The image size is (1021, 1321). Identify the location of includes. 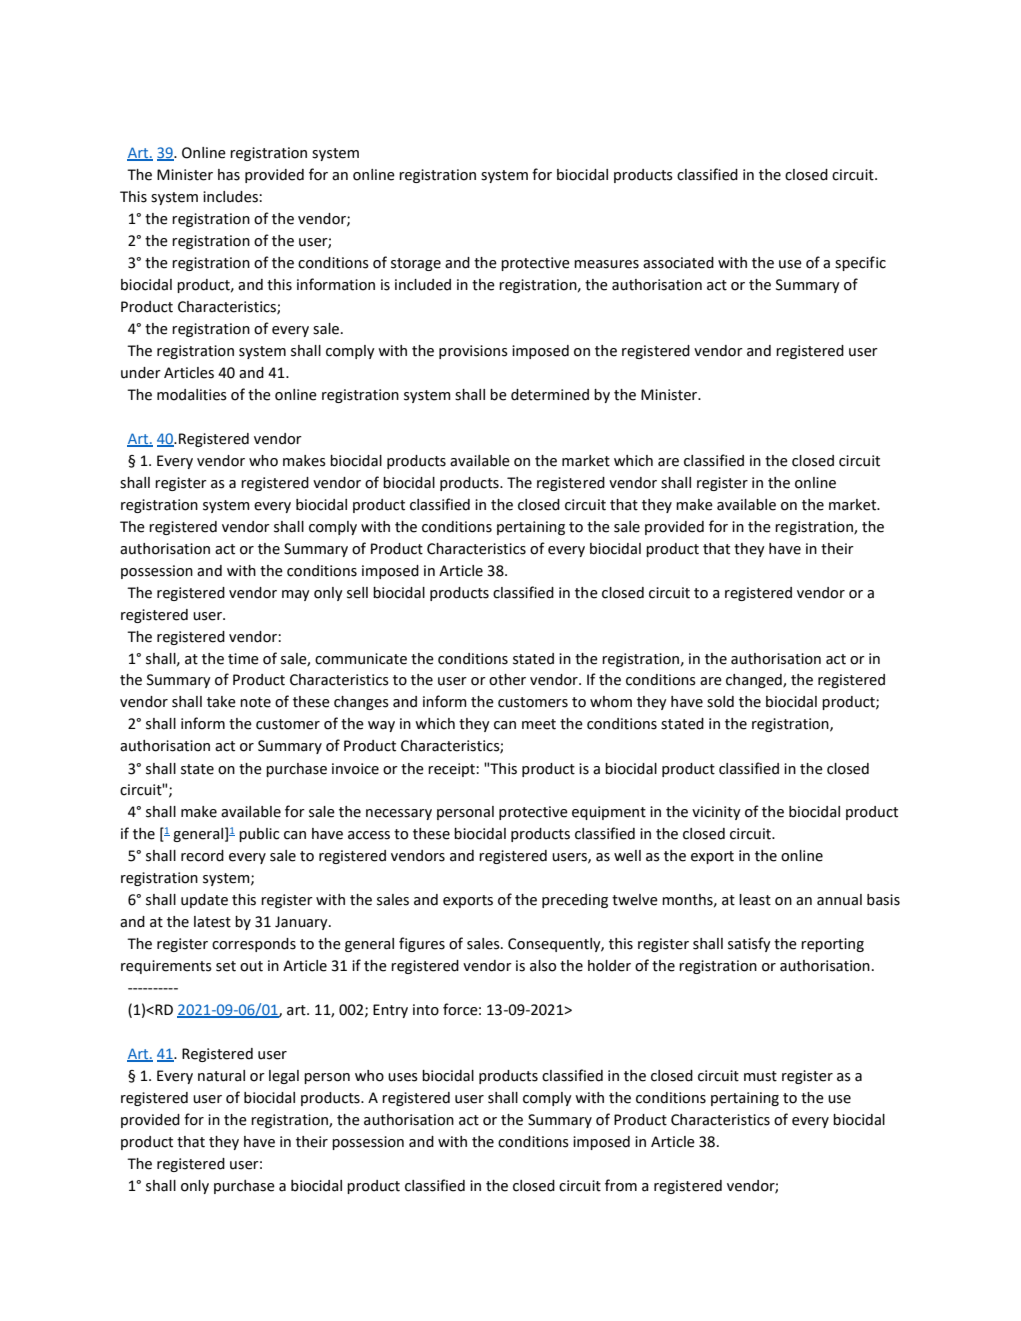
(231, 197).
